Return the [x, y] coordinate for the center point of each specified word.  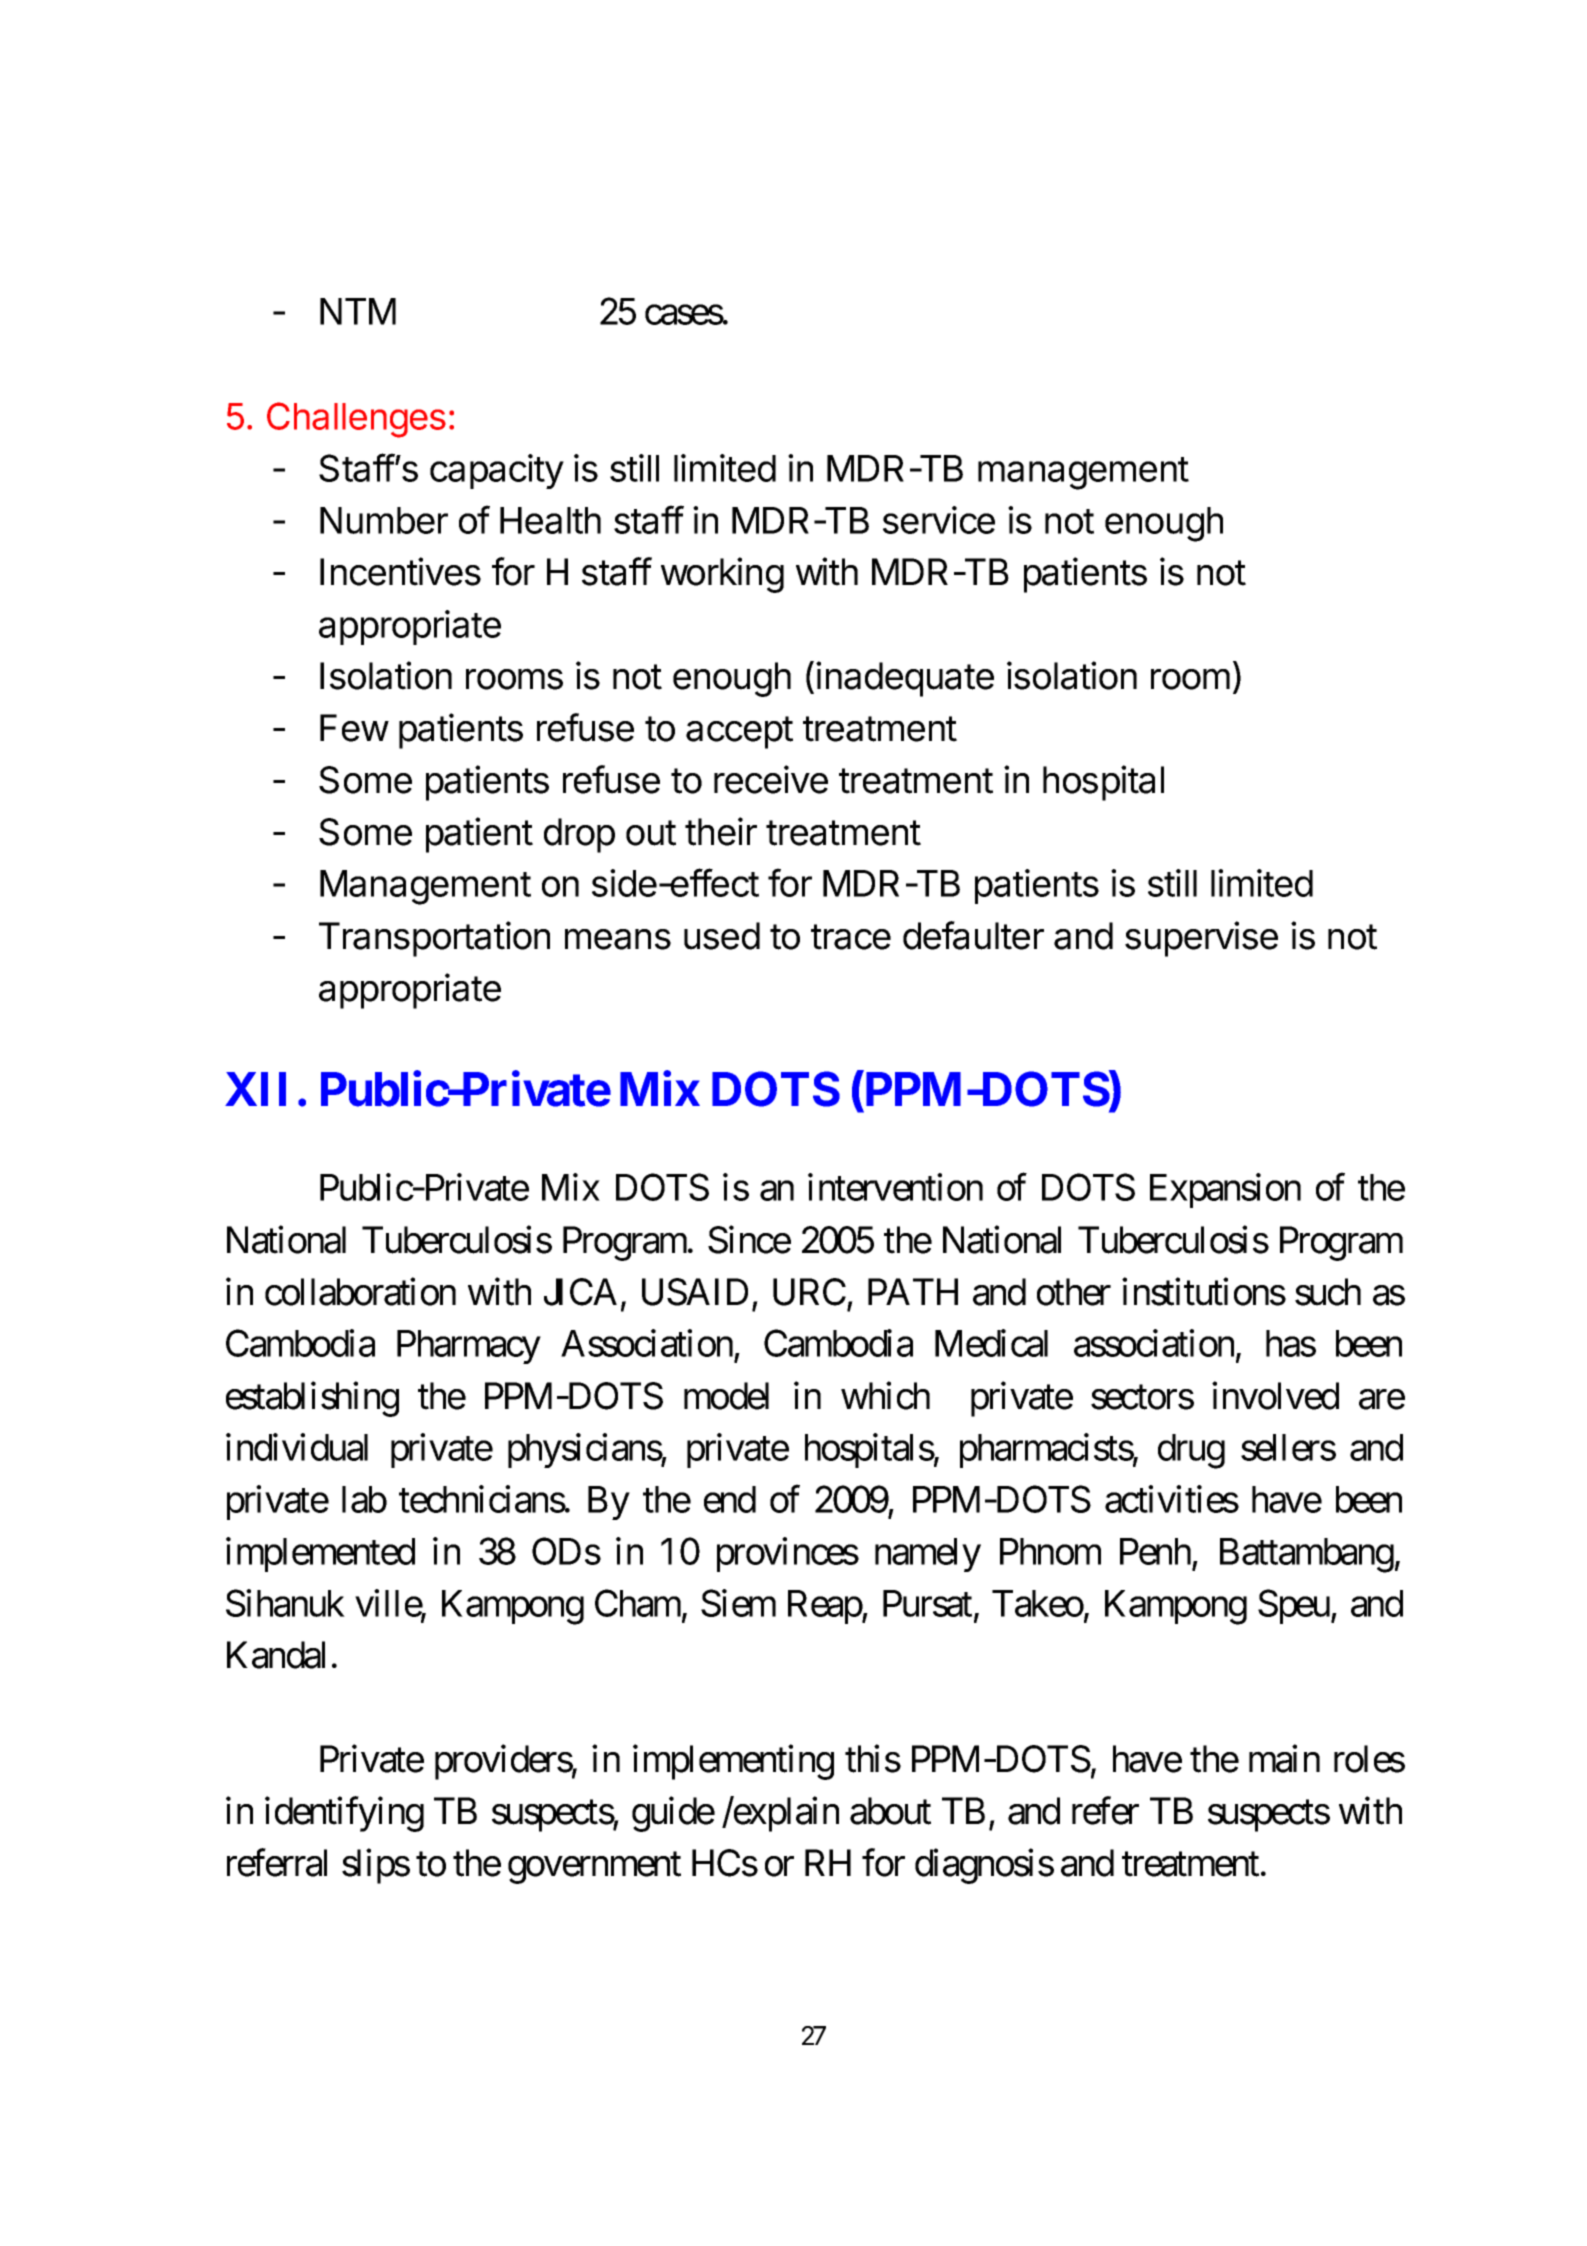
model [726, 1396]
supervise [1201, 939]
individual [297, 1447]
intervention [895, 1187]
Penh [1155, 1551]
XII [255, 1089]
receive [771, 779]
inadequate [905, 679]
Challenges [356, 420]
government [594, 1868]
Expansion [1225, 1191]
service [939, 520]
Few [354, 728]
